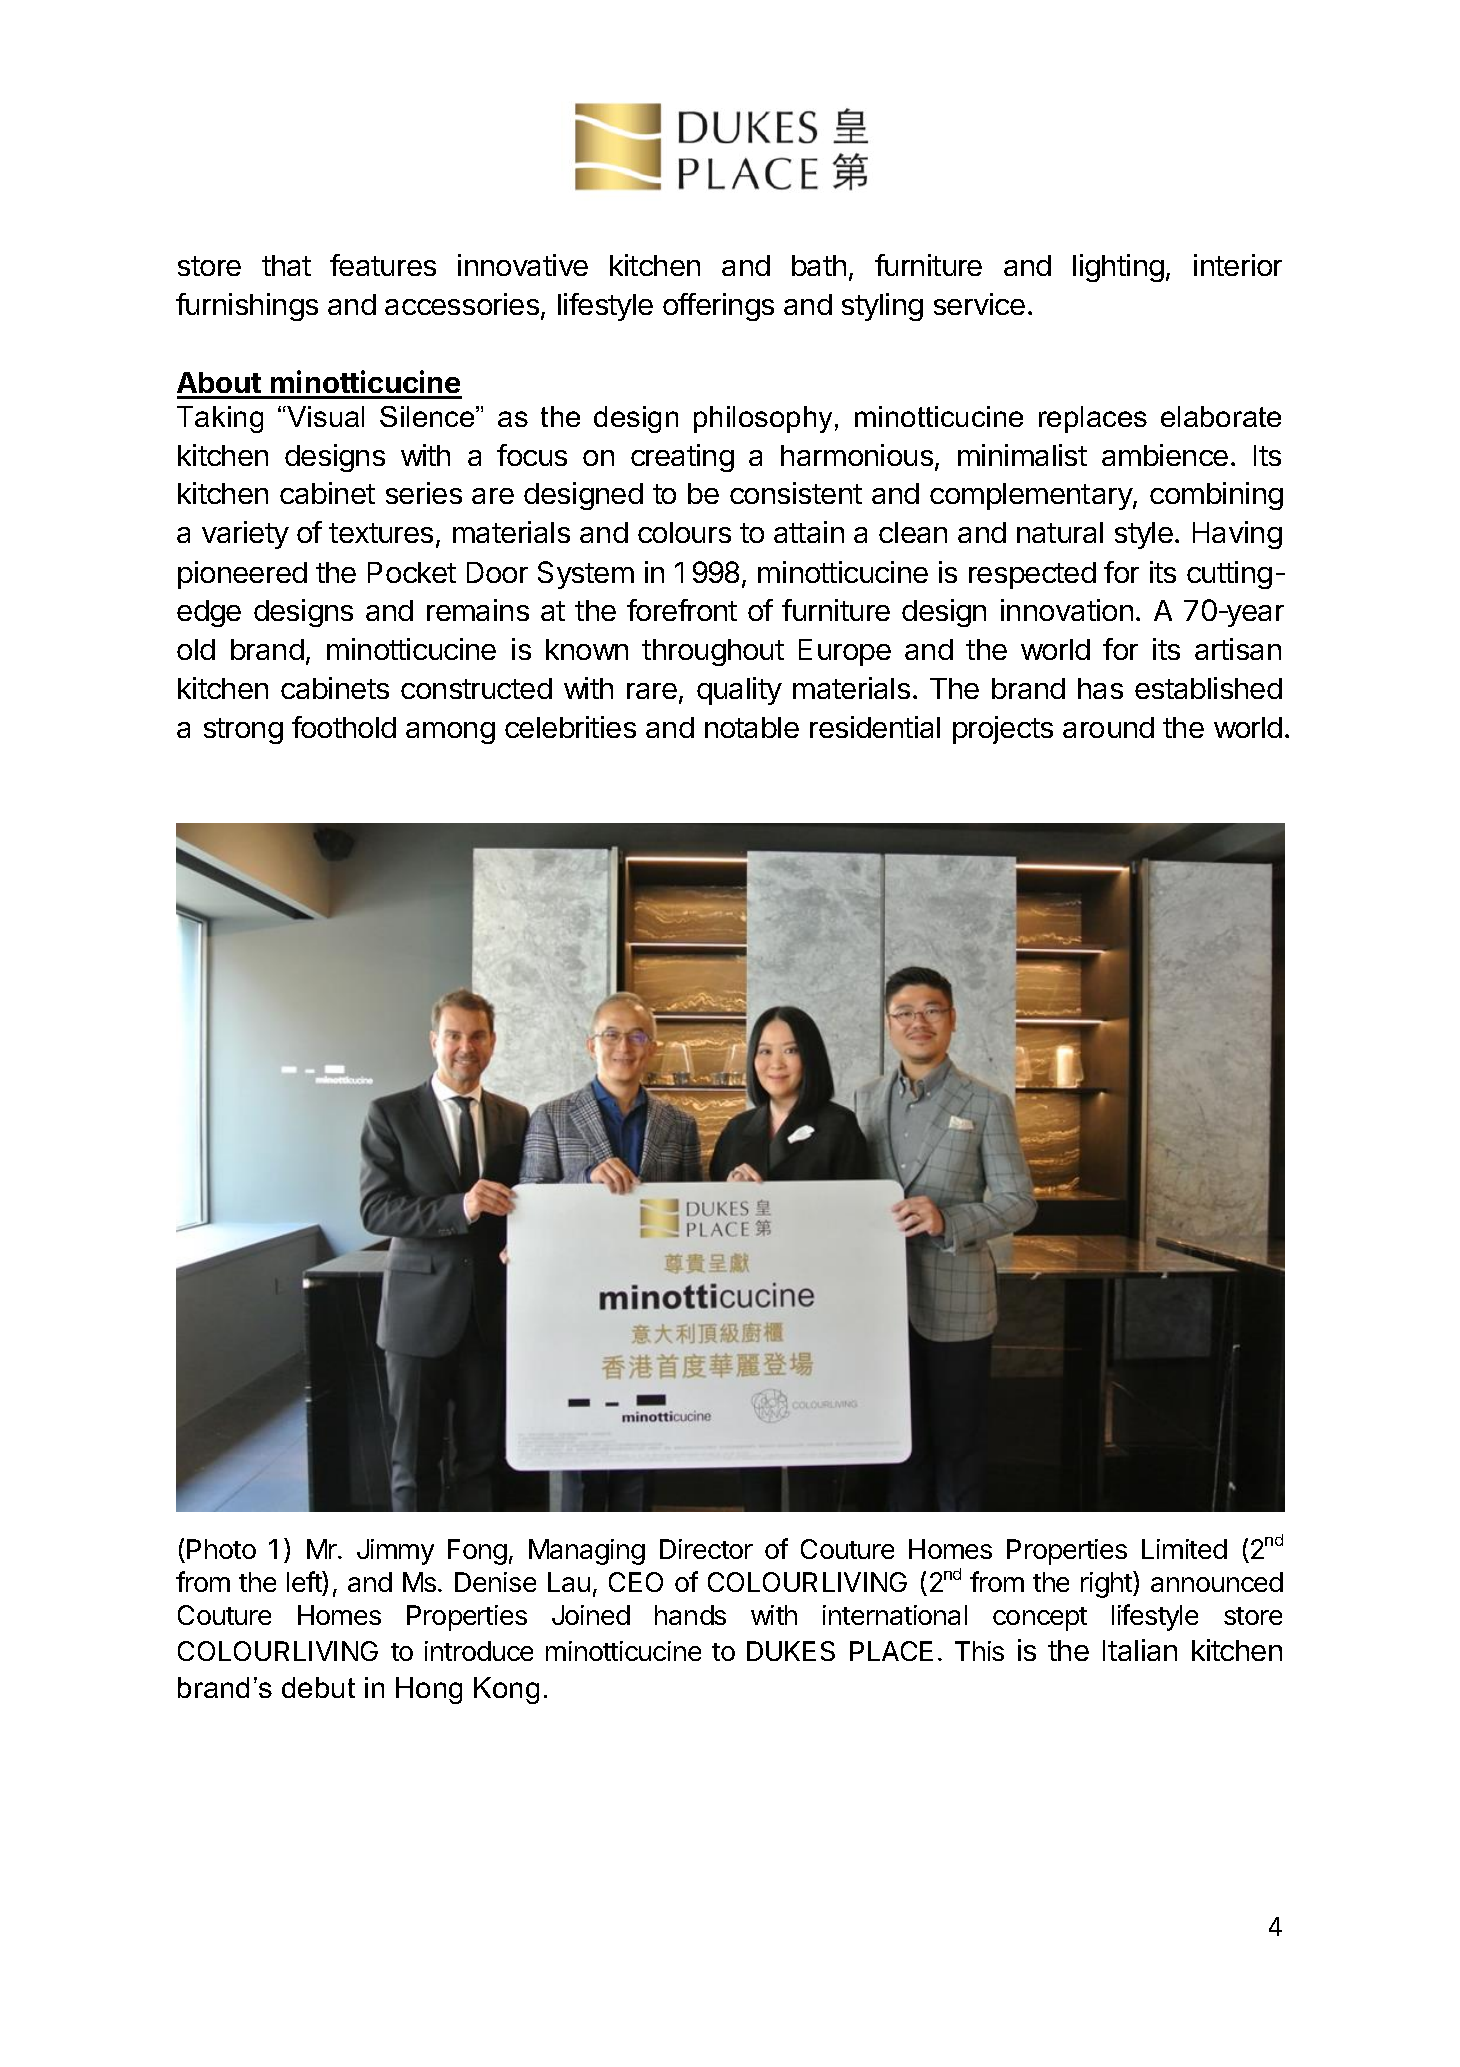 The image size is (1460, 2067). Describe the element at coordinates (1140, 1650) in the image. I see `Italian` at that location.
